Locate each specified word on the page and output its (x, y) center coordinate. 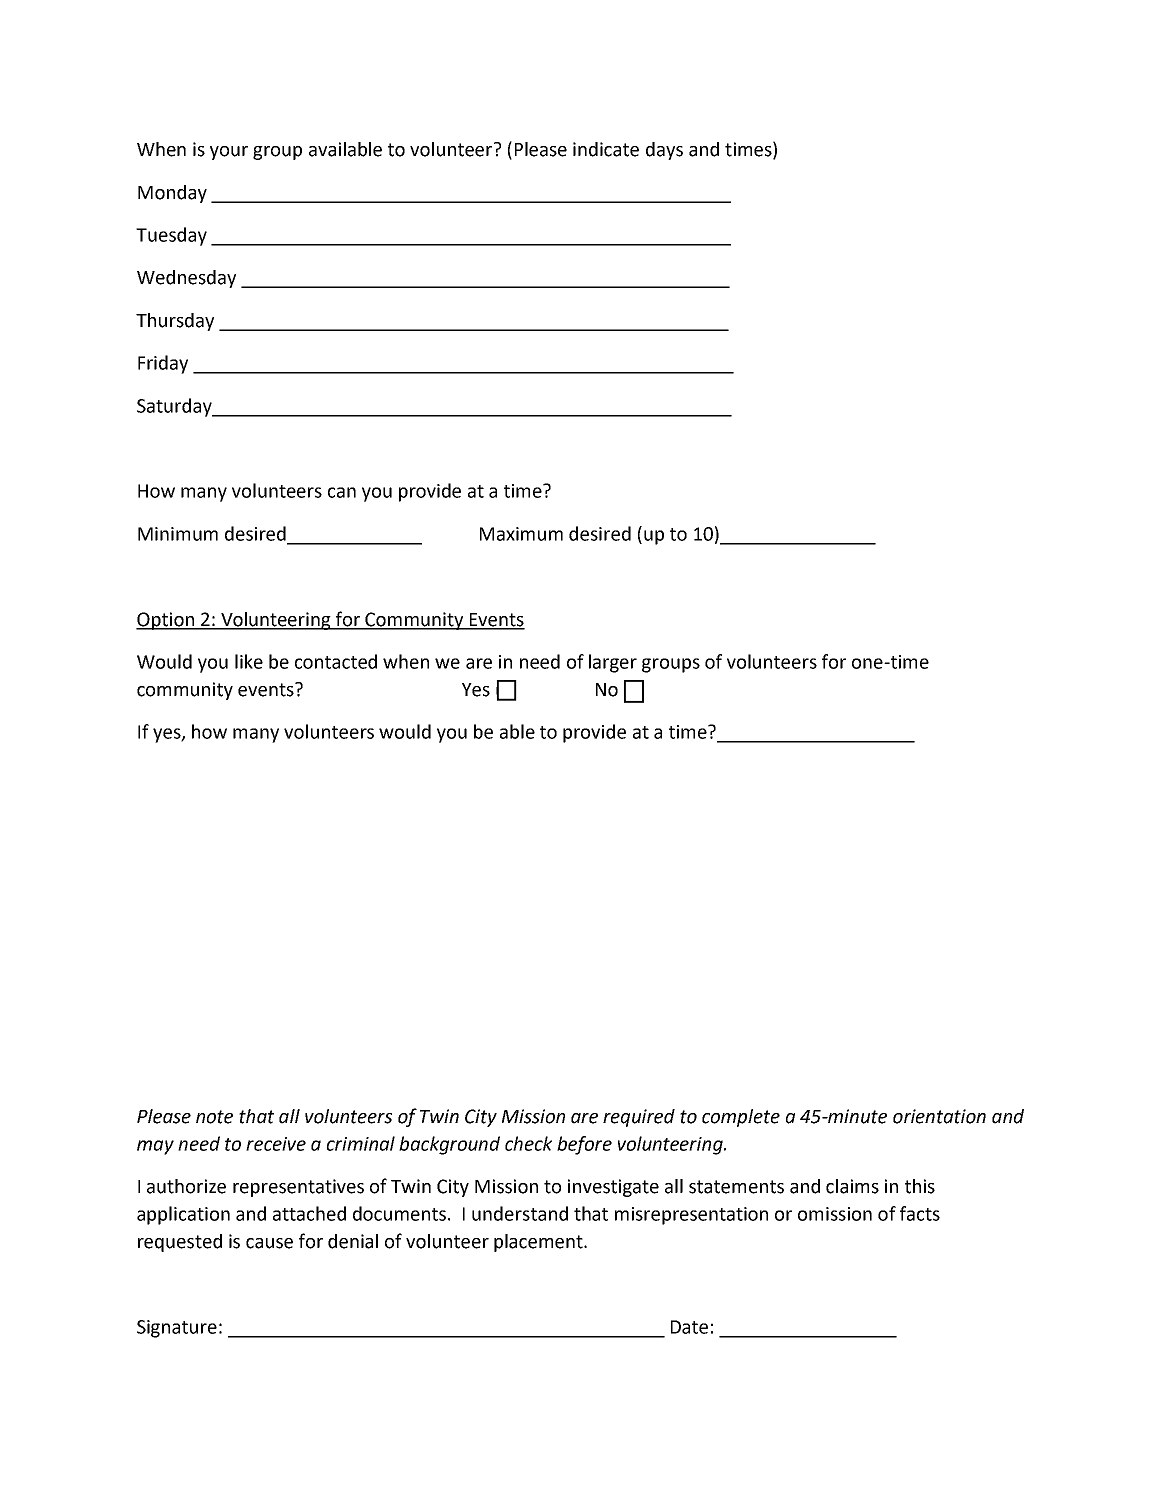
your (229, 153)
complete (741, 1118)
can (342, 492)
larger (613, 663)
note (214, 1117)
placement (539, 1243)
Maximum (521, 534)
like (249, 661)
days (664, 151)
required (639, 1118)
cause (269, 1243)
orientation (939, 1116)
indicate (606, 149)
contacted (336, 661)
